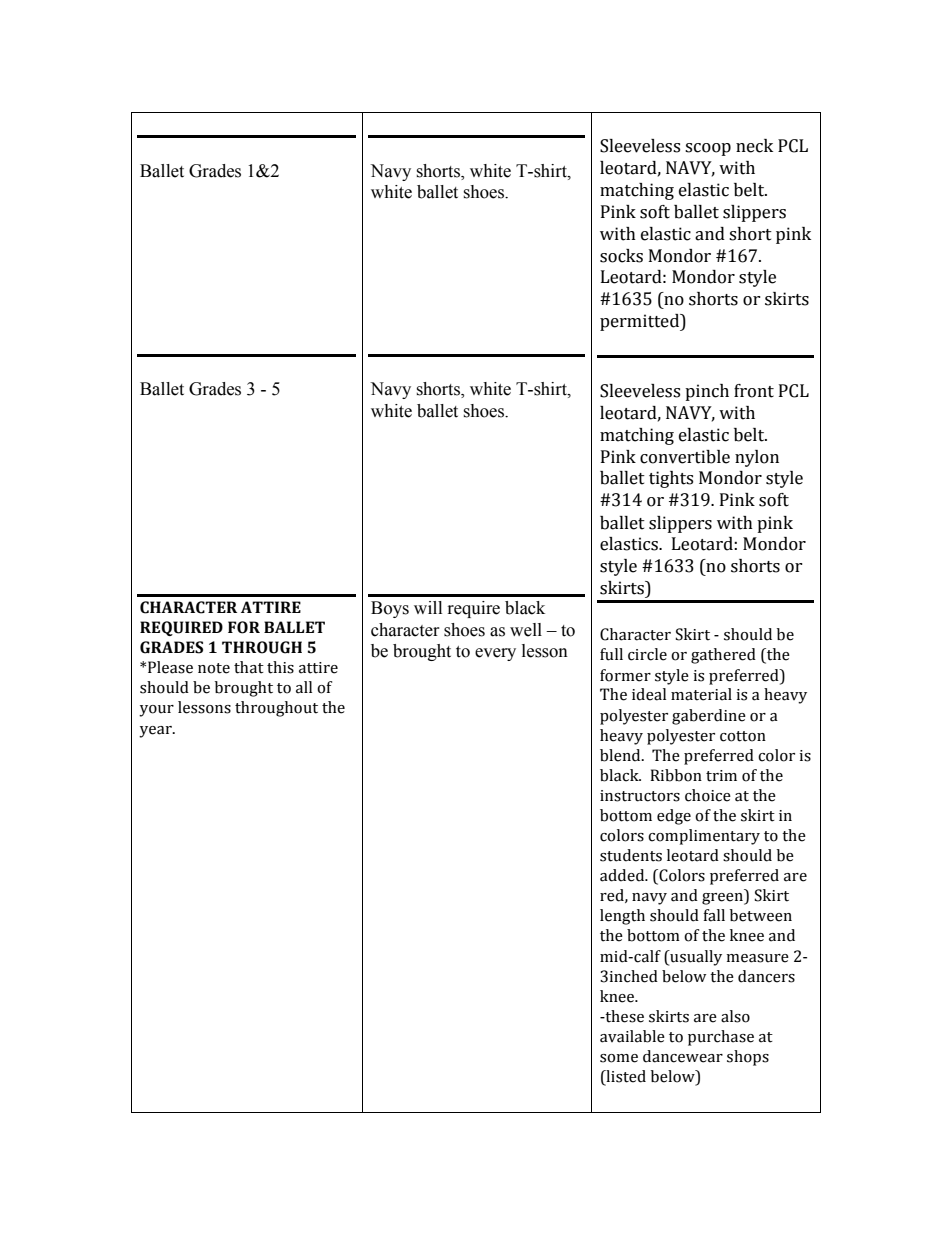  What do you see at coordinates (708, 149) in the page?
I see `scoop` at bounding box center [708, 149].
